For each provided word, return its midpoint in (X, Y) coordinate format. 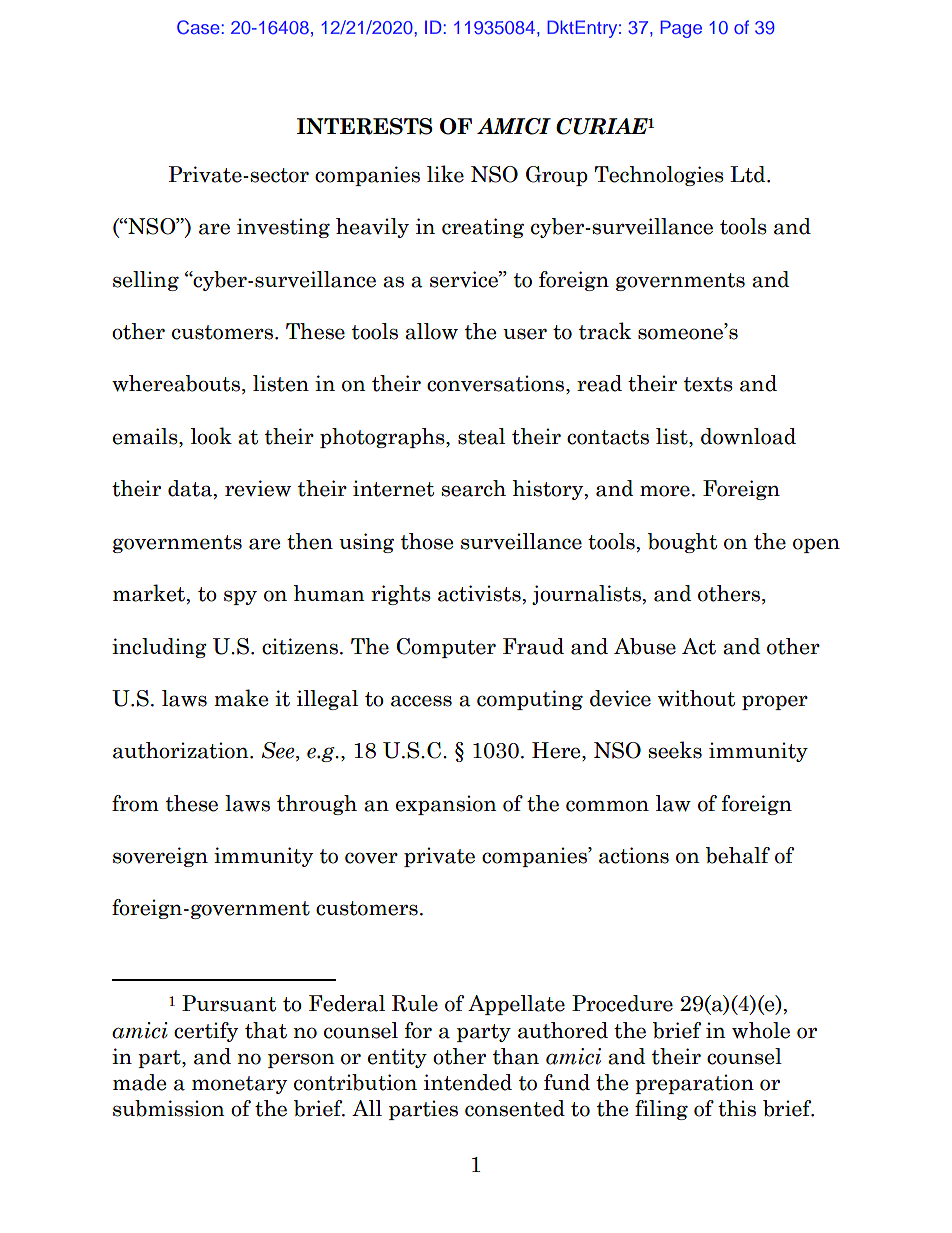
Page (681, 29)
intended (468, 1082)
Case (198, 27)
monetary (239, 1085)
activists (479, 593)
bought (682, 543)
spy (240, 597)
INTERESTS (365, 126)
